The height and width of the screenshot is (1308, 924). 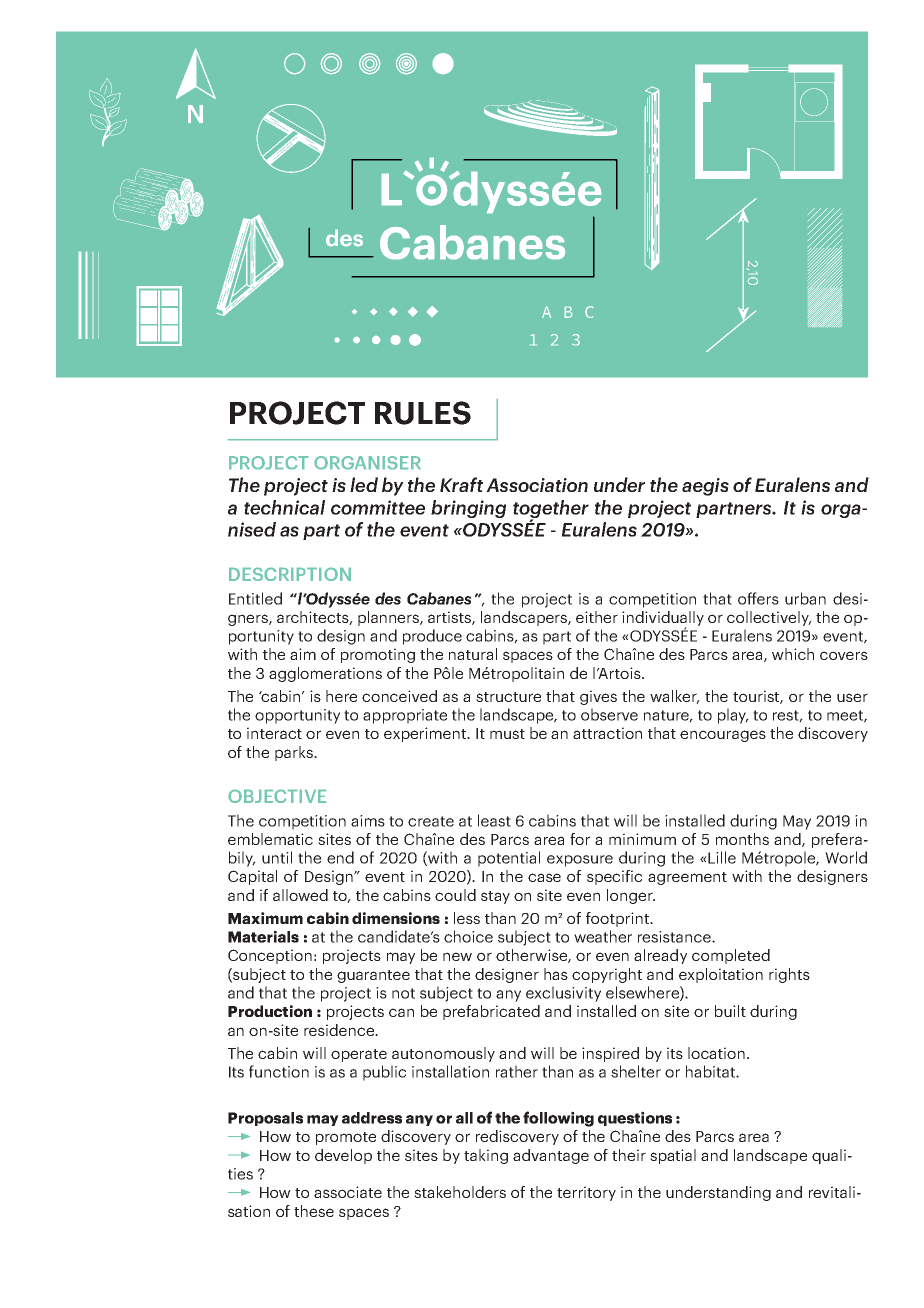 I want to click on RULES, so click(x=423, y=413).
